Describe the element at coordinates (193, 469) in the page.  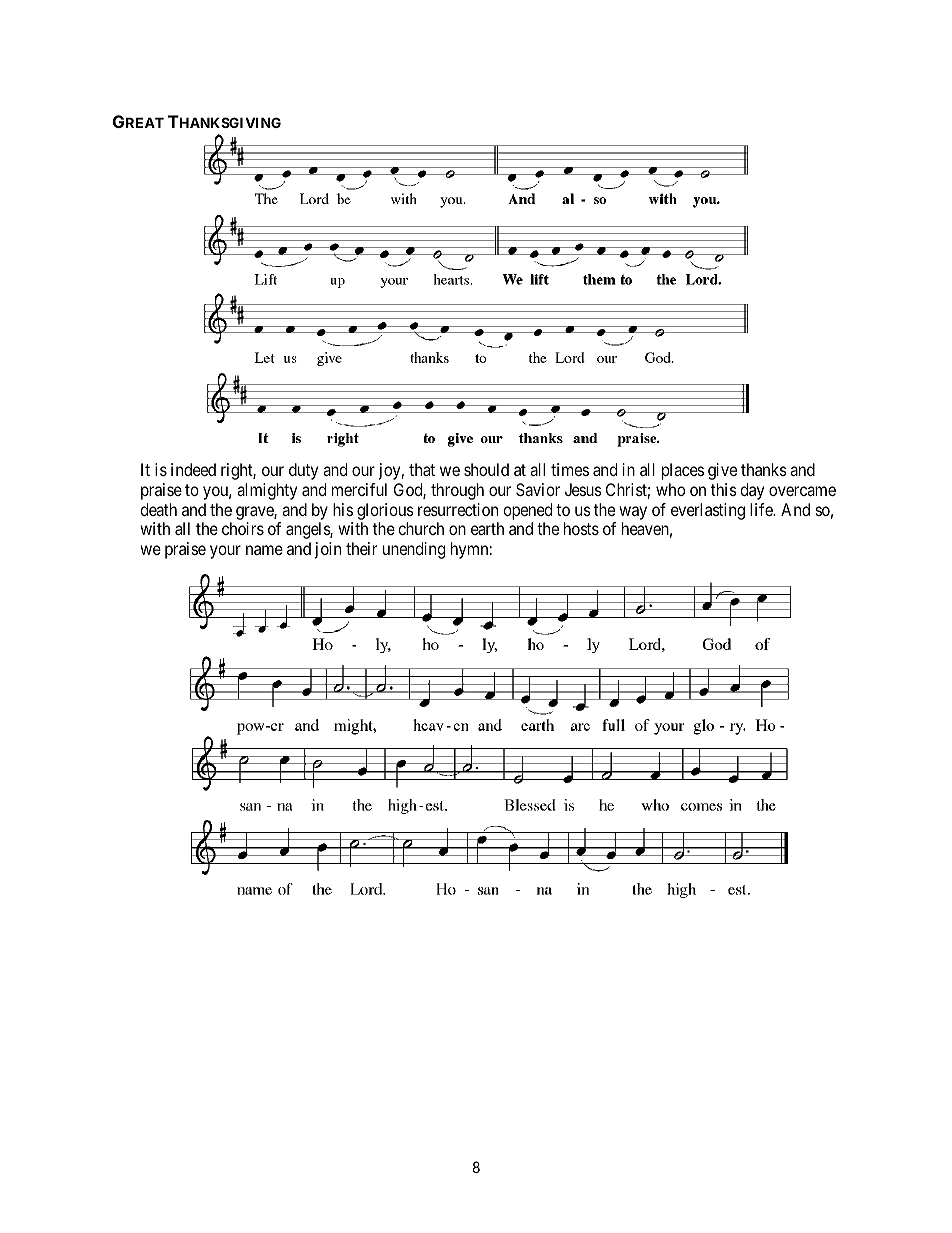
I see `indeed` at that location.
